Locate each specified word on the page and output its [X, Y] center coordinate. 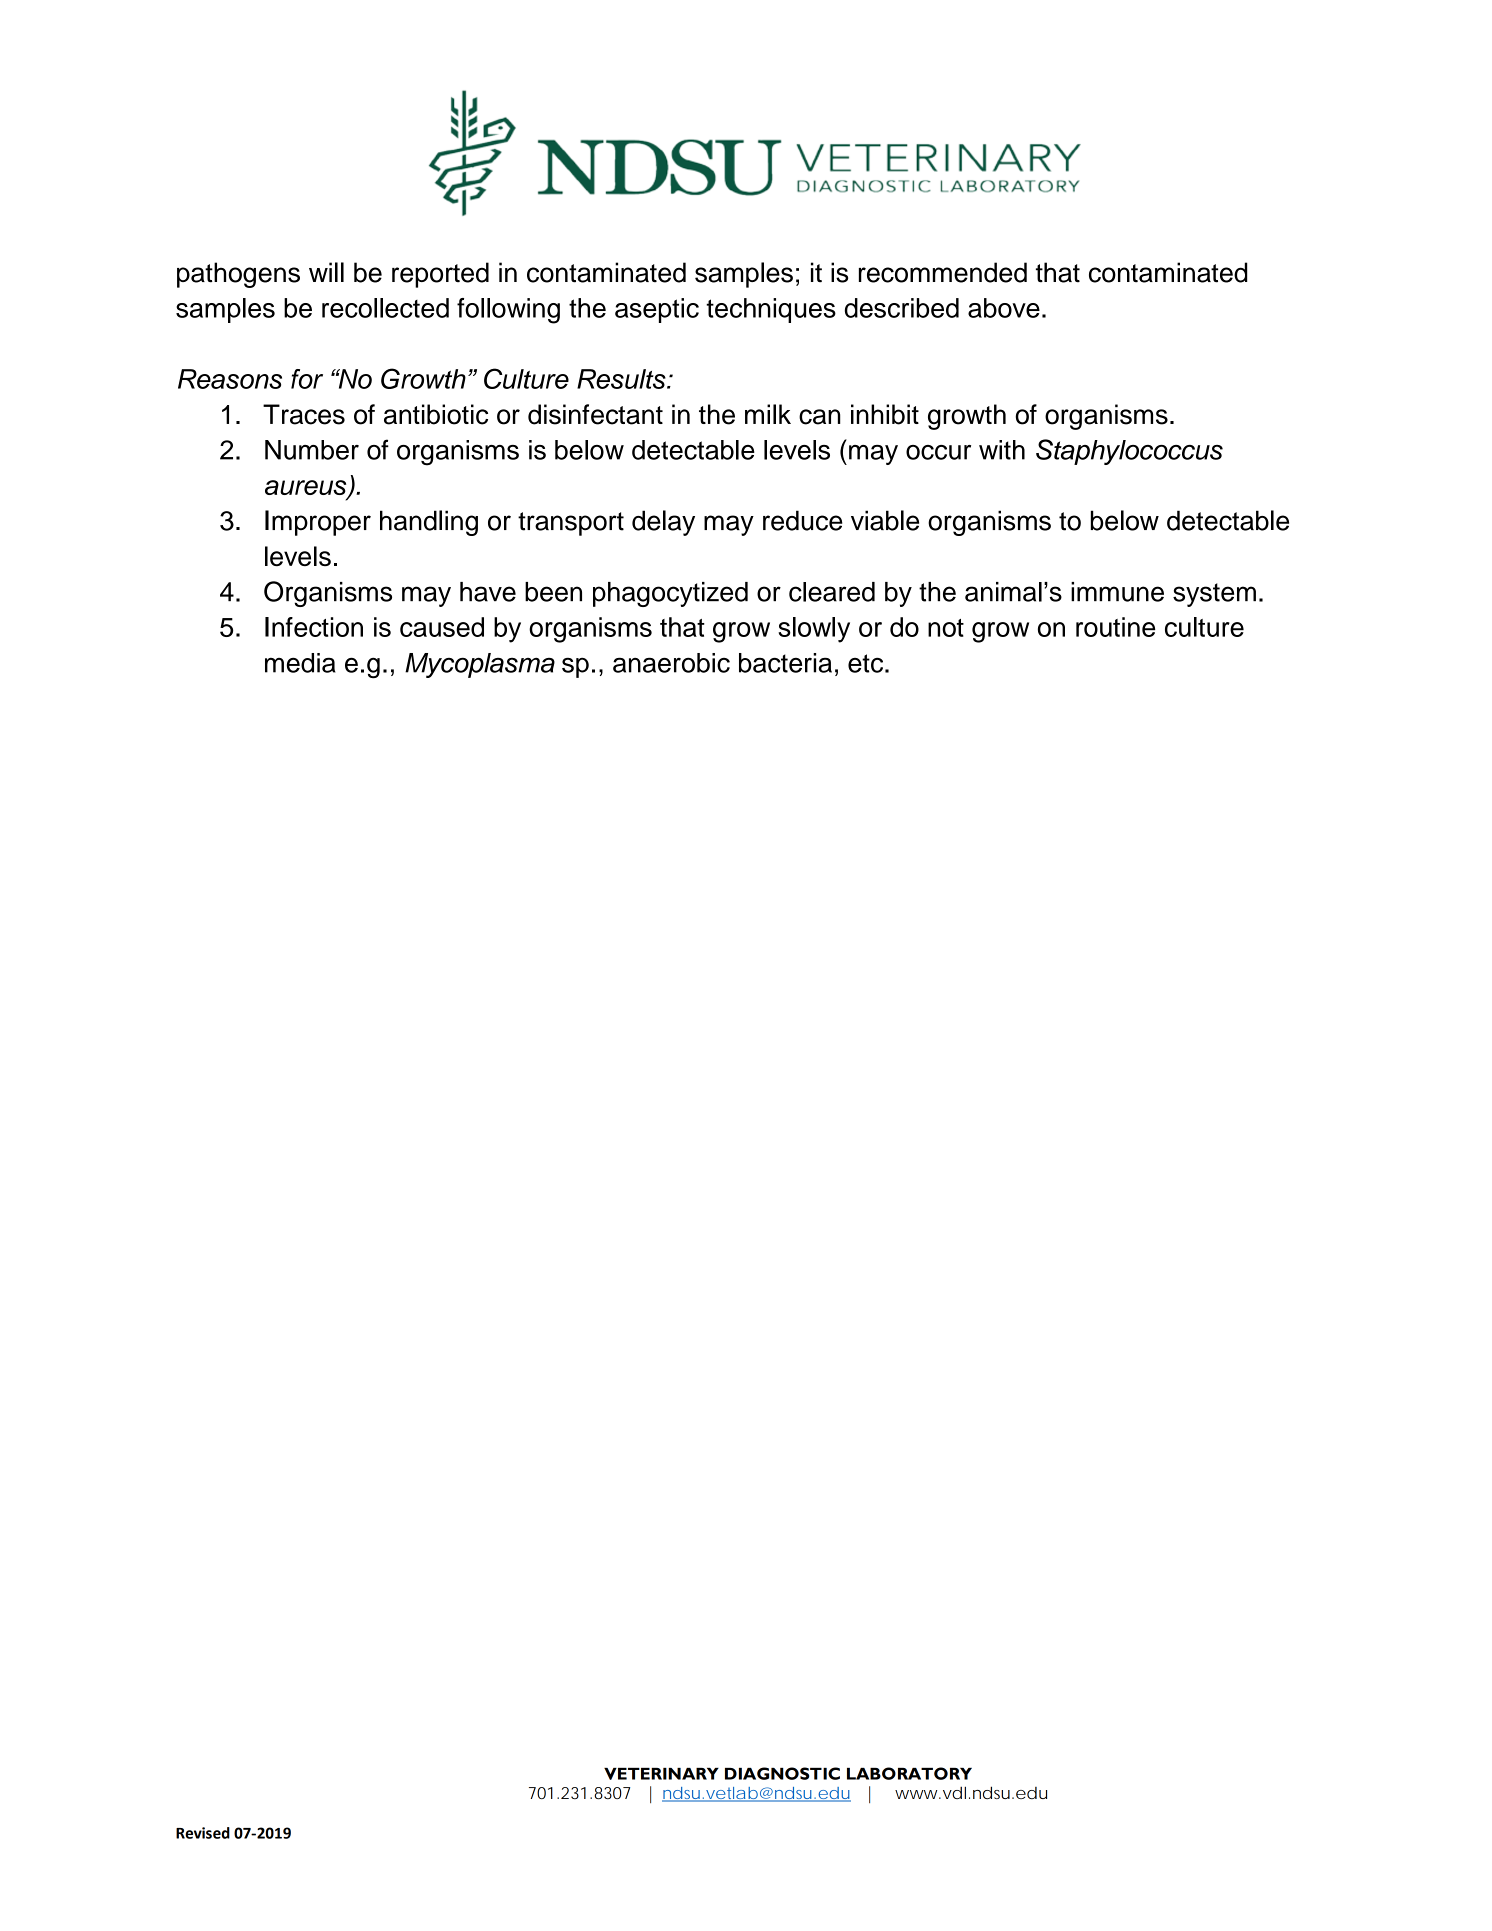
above [1004, 308]
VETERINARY [661, 1774]
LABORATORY [909, 1773]
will [326, 272]
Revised [203, 1833]
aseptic [657, 310]
